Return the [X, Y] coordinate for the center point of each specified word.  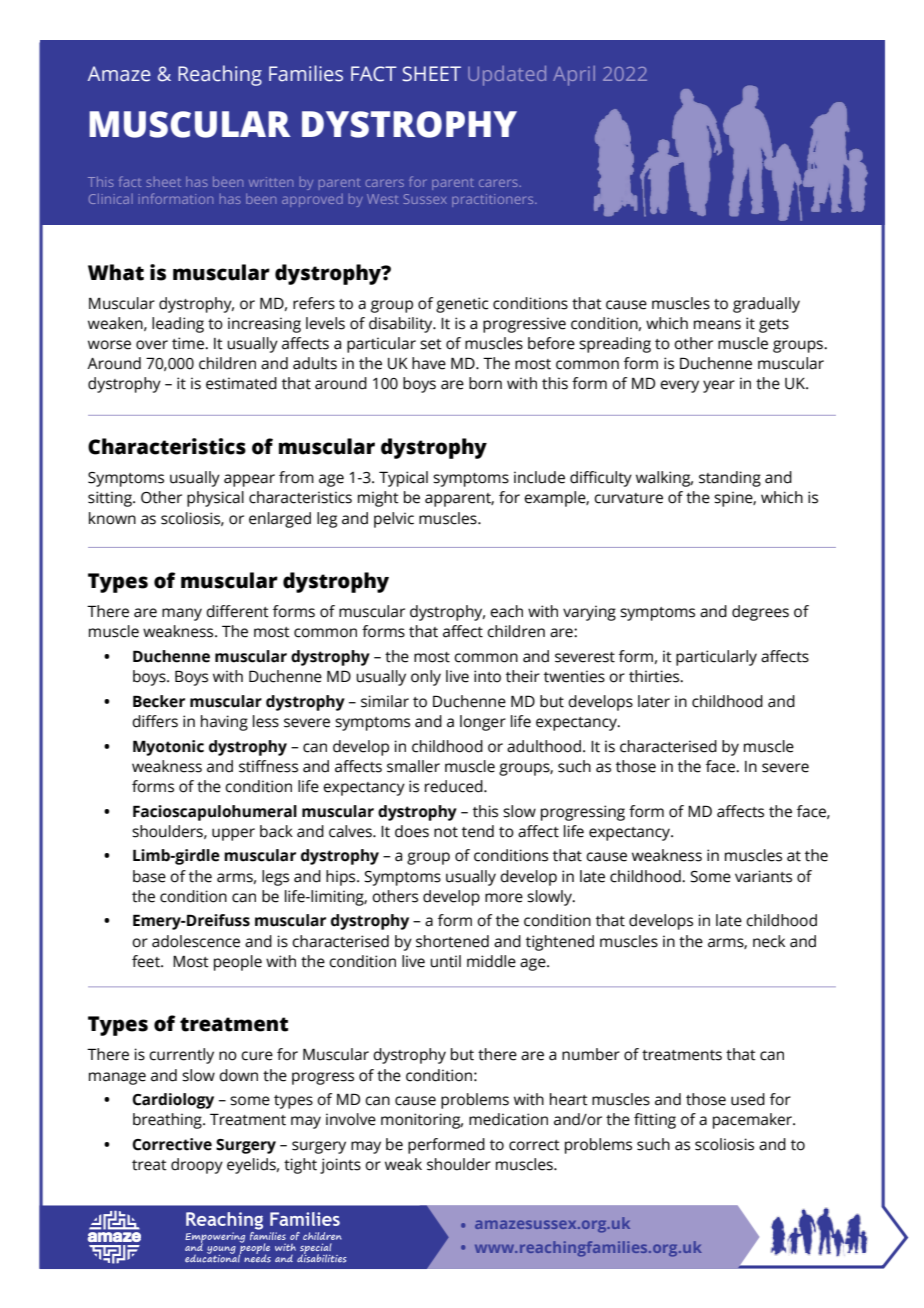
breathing [168, 1121]
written [271, 182]
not [446, 832]
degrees [760, 613]
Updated [507, 76]
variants [763, 876]
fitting [655, 1121]
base [149, 876]
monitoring [422, 1121]
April [574, 76]
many [182, 614]
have [429, 363]
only [426, 678]
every [679, 386]
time [189, 343]
